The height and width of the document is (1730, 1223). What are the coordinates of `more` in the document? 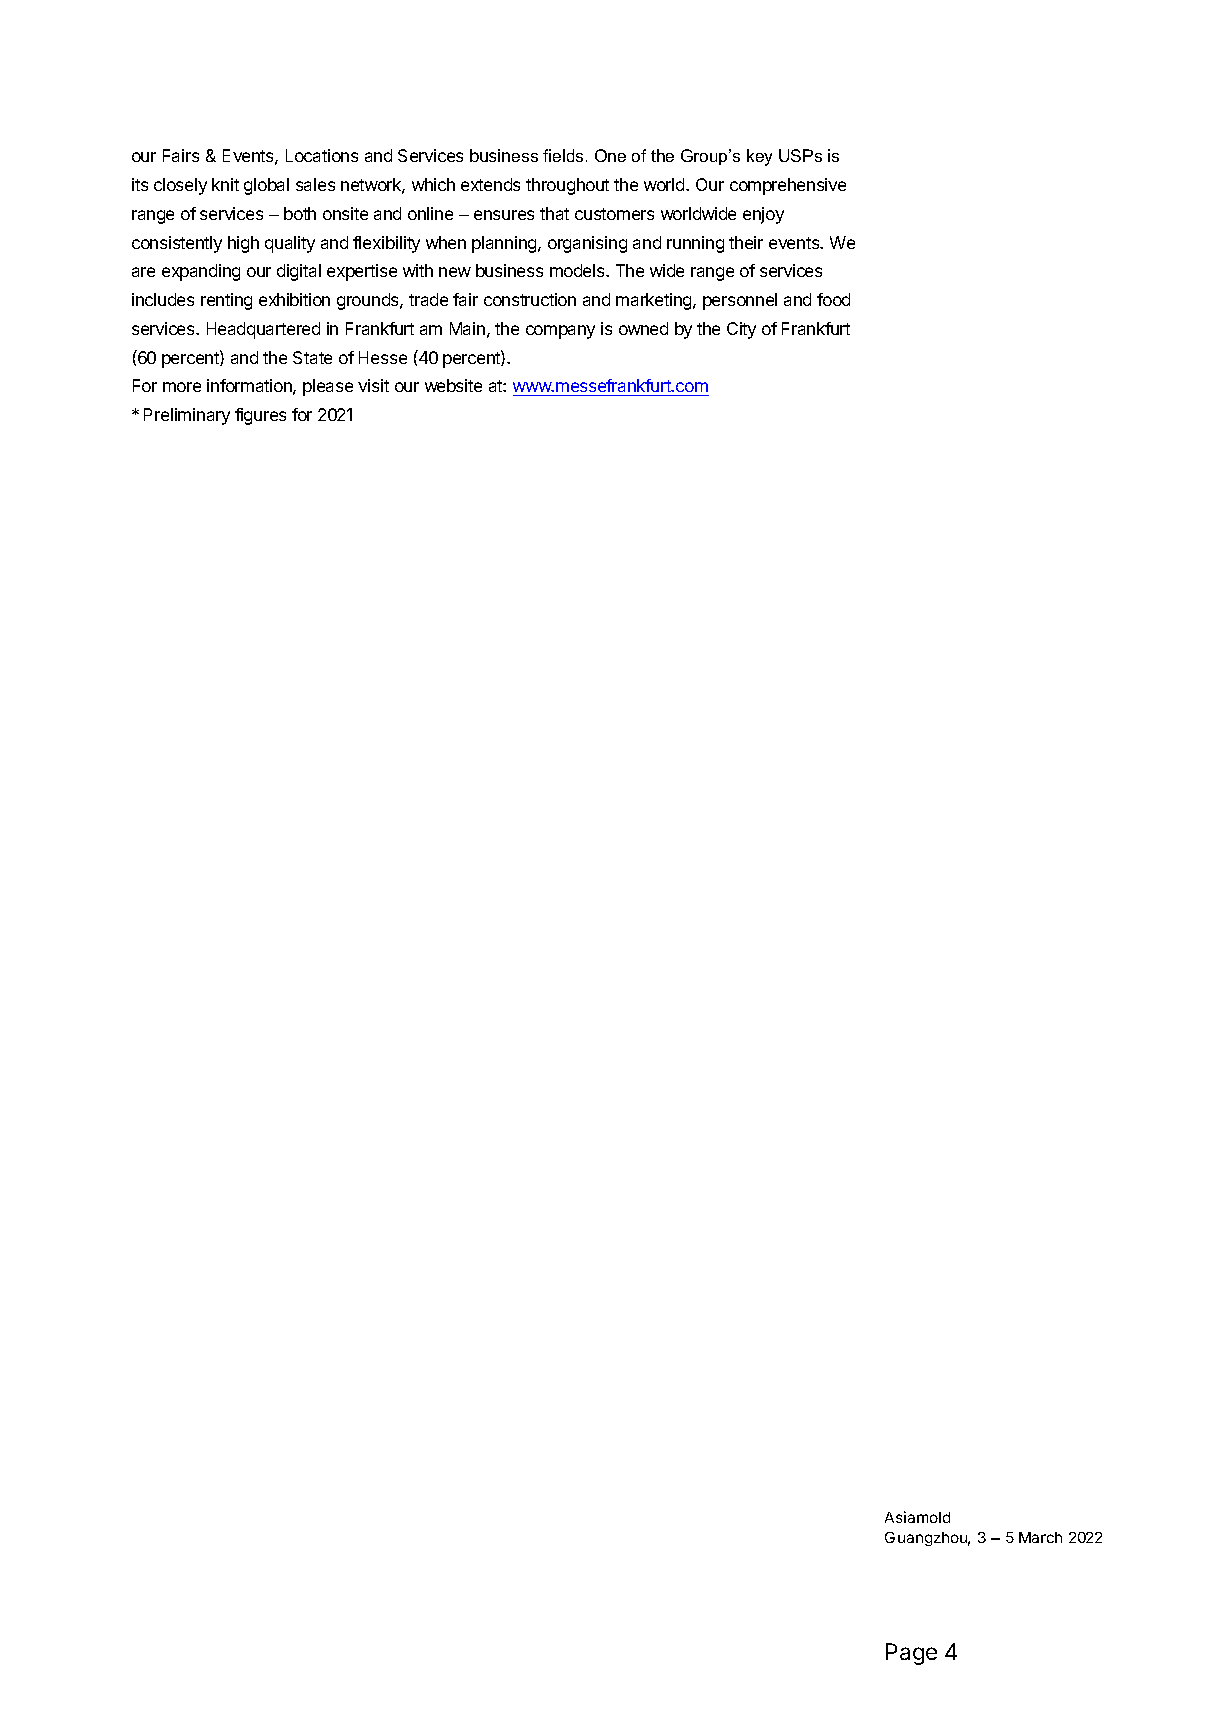 It's located at (182, 387).
